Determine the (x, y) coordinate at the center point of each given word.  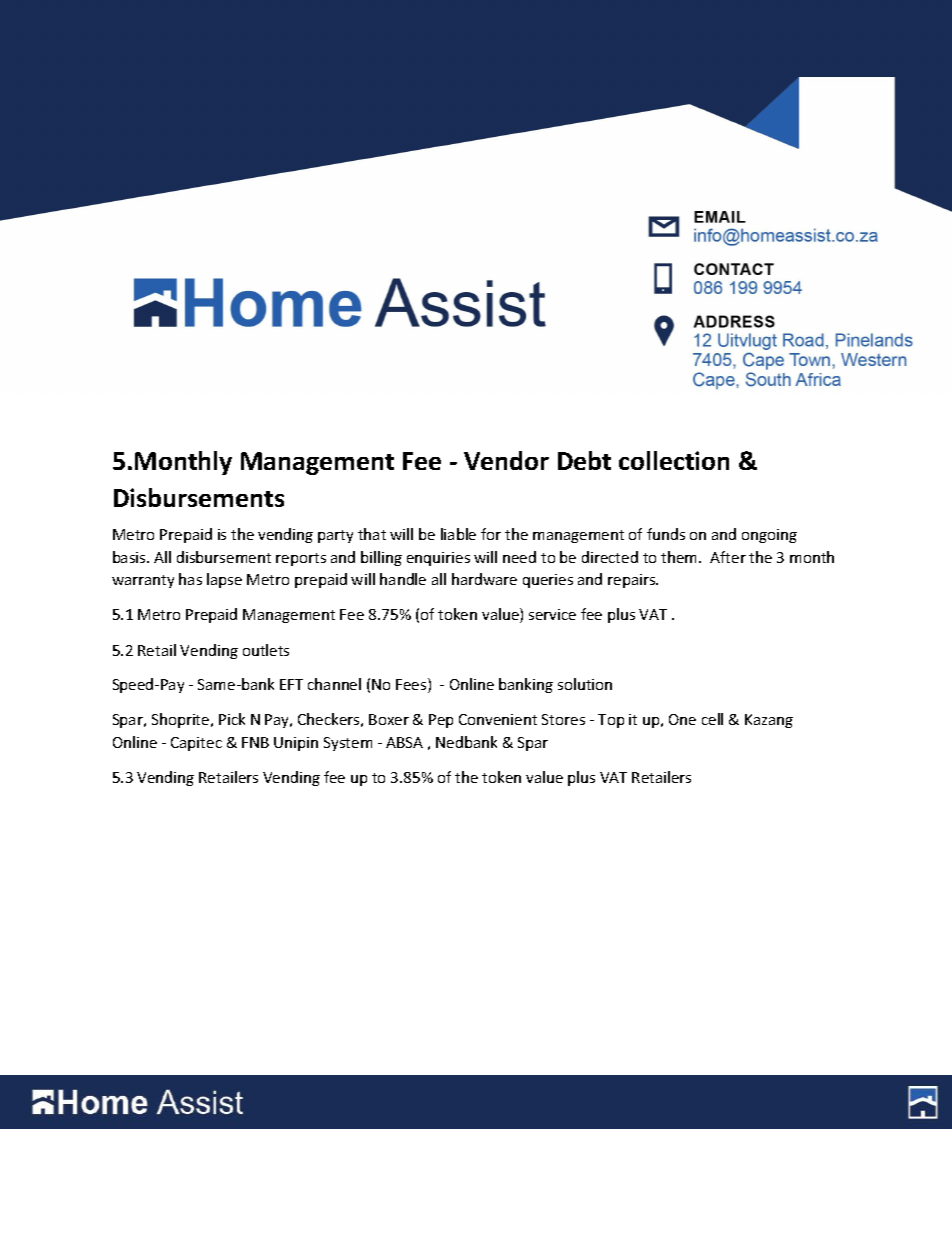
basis (130, 557)
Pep (441, 721)
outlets (266, 650)
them (680, 557)
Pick (232, 719)
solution (585, 684)
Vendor (506, 460)
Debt (584, 460)
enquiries (438, 559)
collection (674, 460)
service (552, 614)
